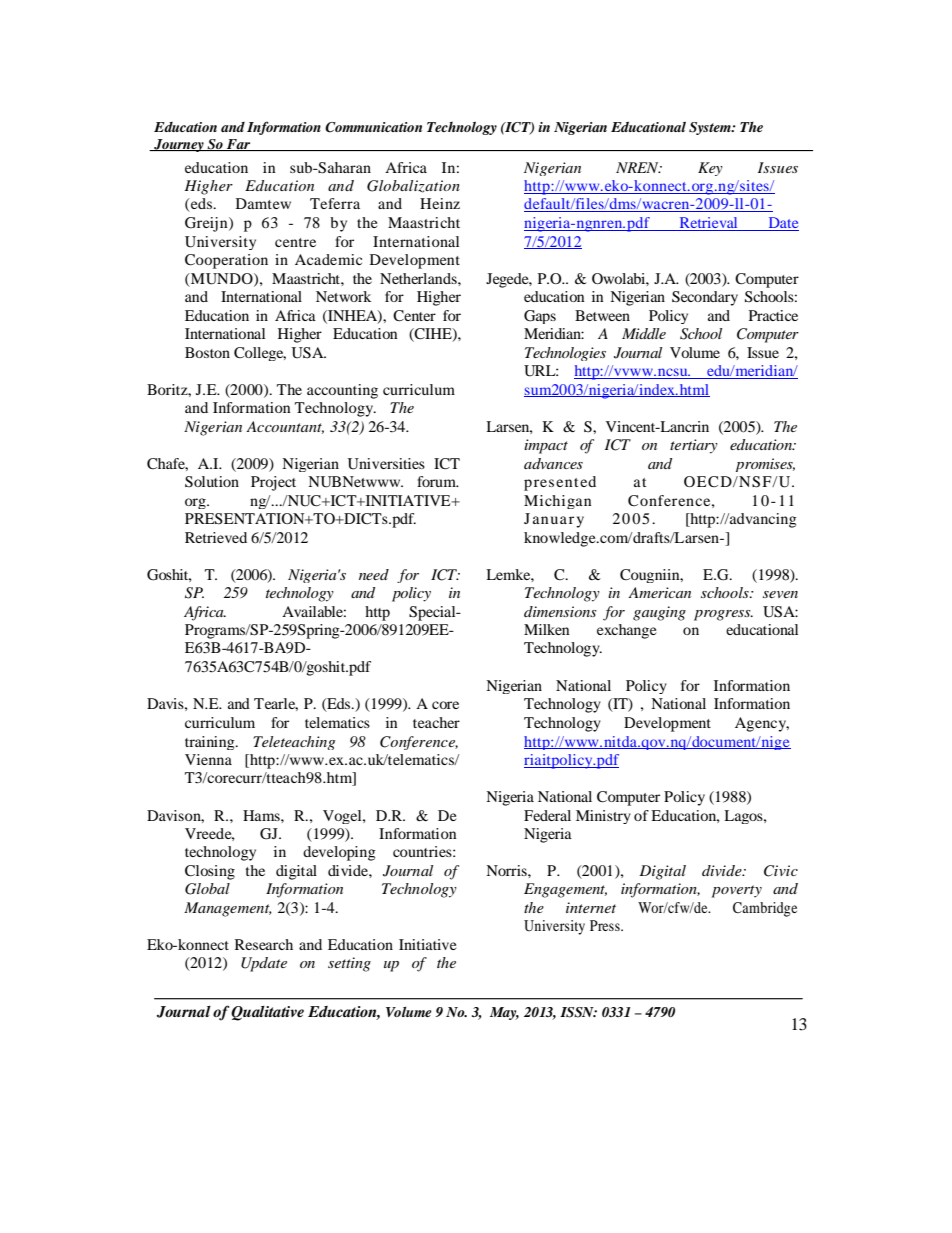 Image resolution: width=952 pixels, height=1233 pixels. I want to click on Heinz, so click(440, 203).
